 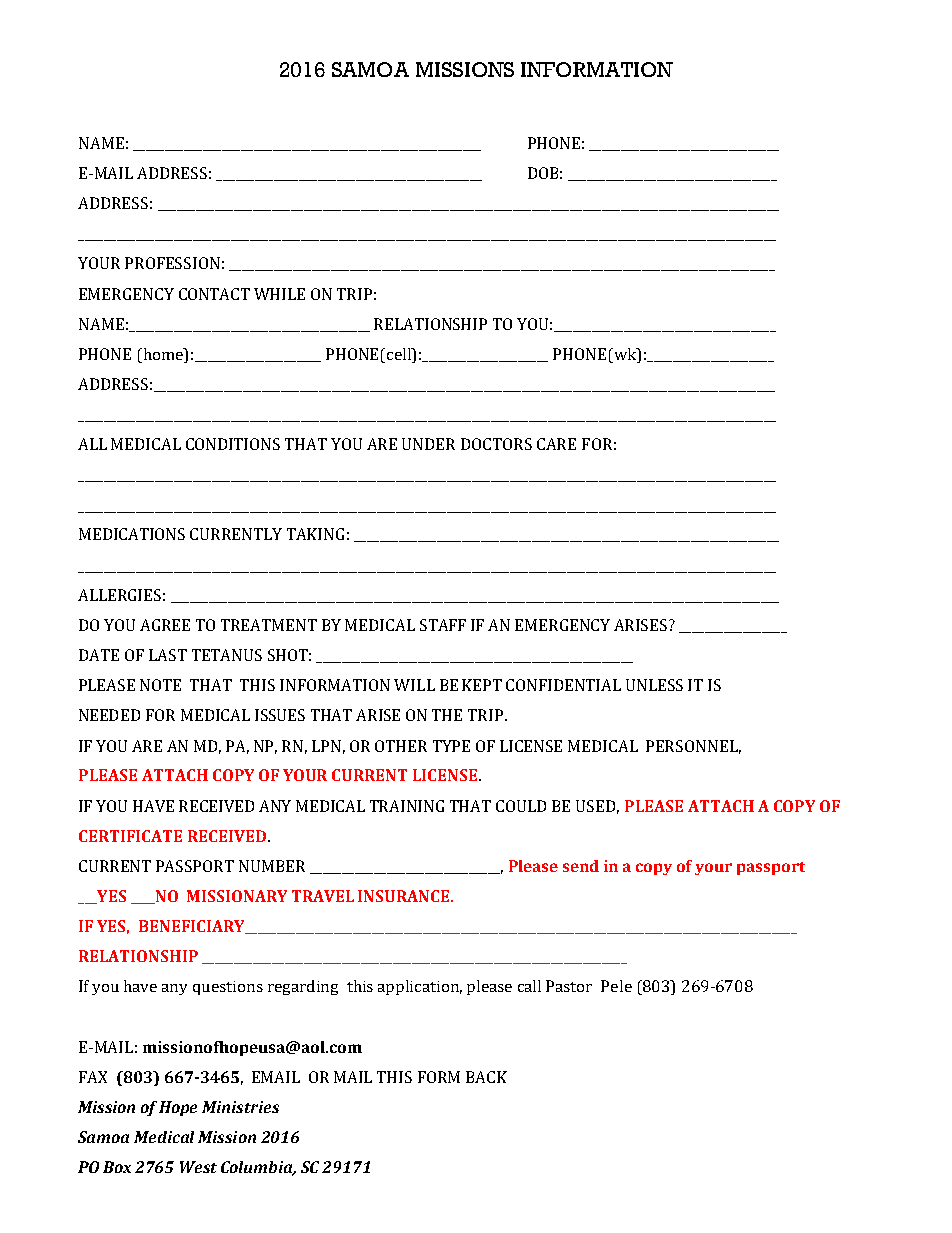 I want to click on NEEDED, so click(x=109, y=715).
